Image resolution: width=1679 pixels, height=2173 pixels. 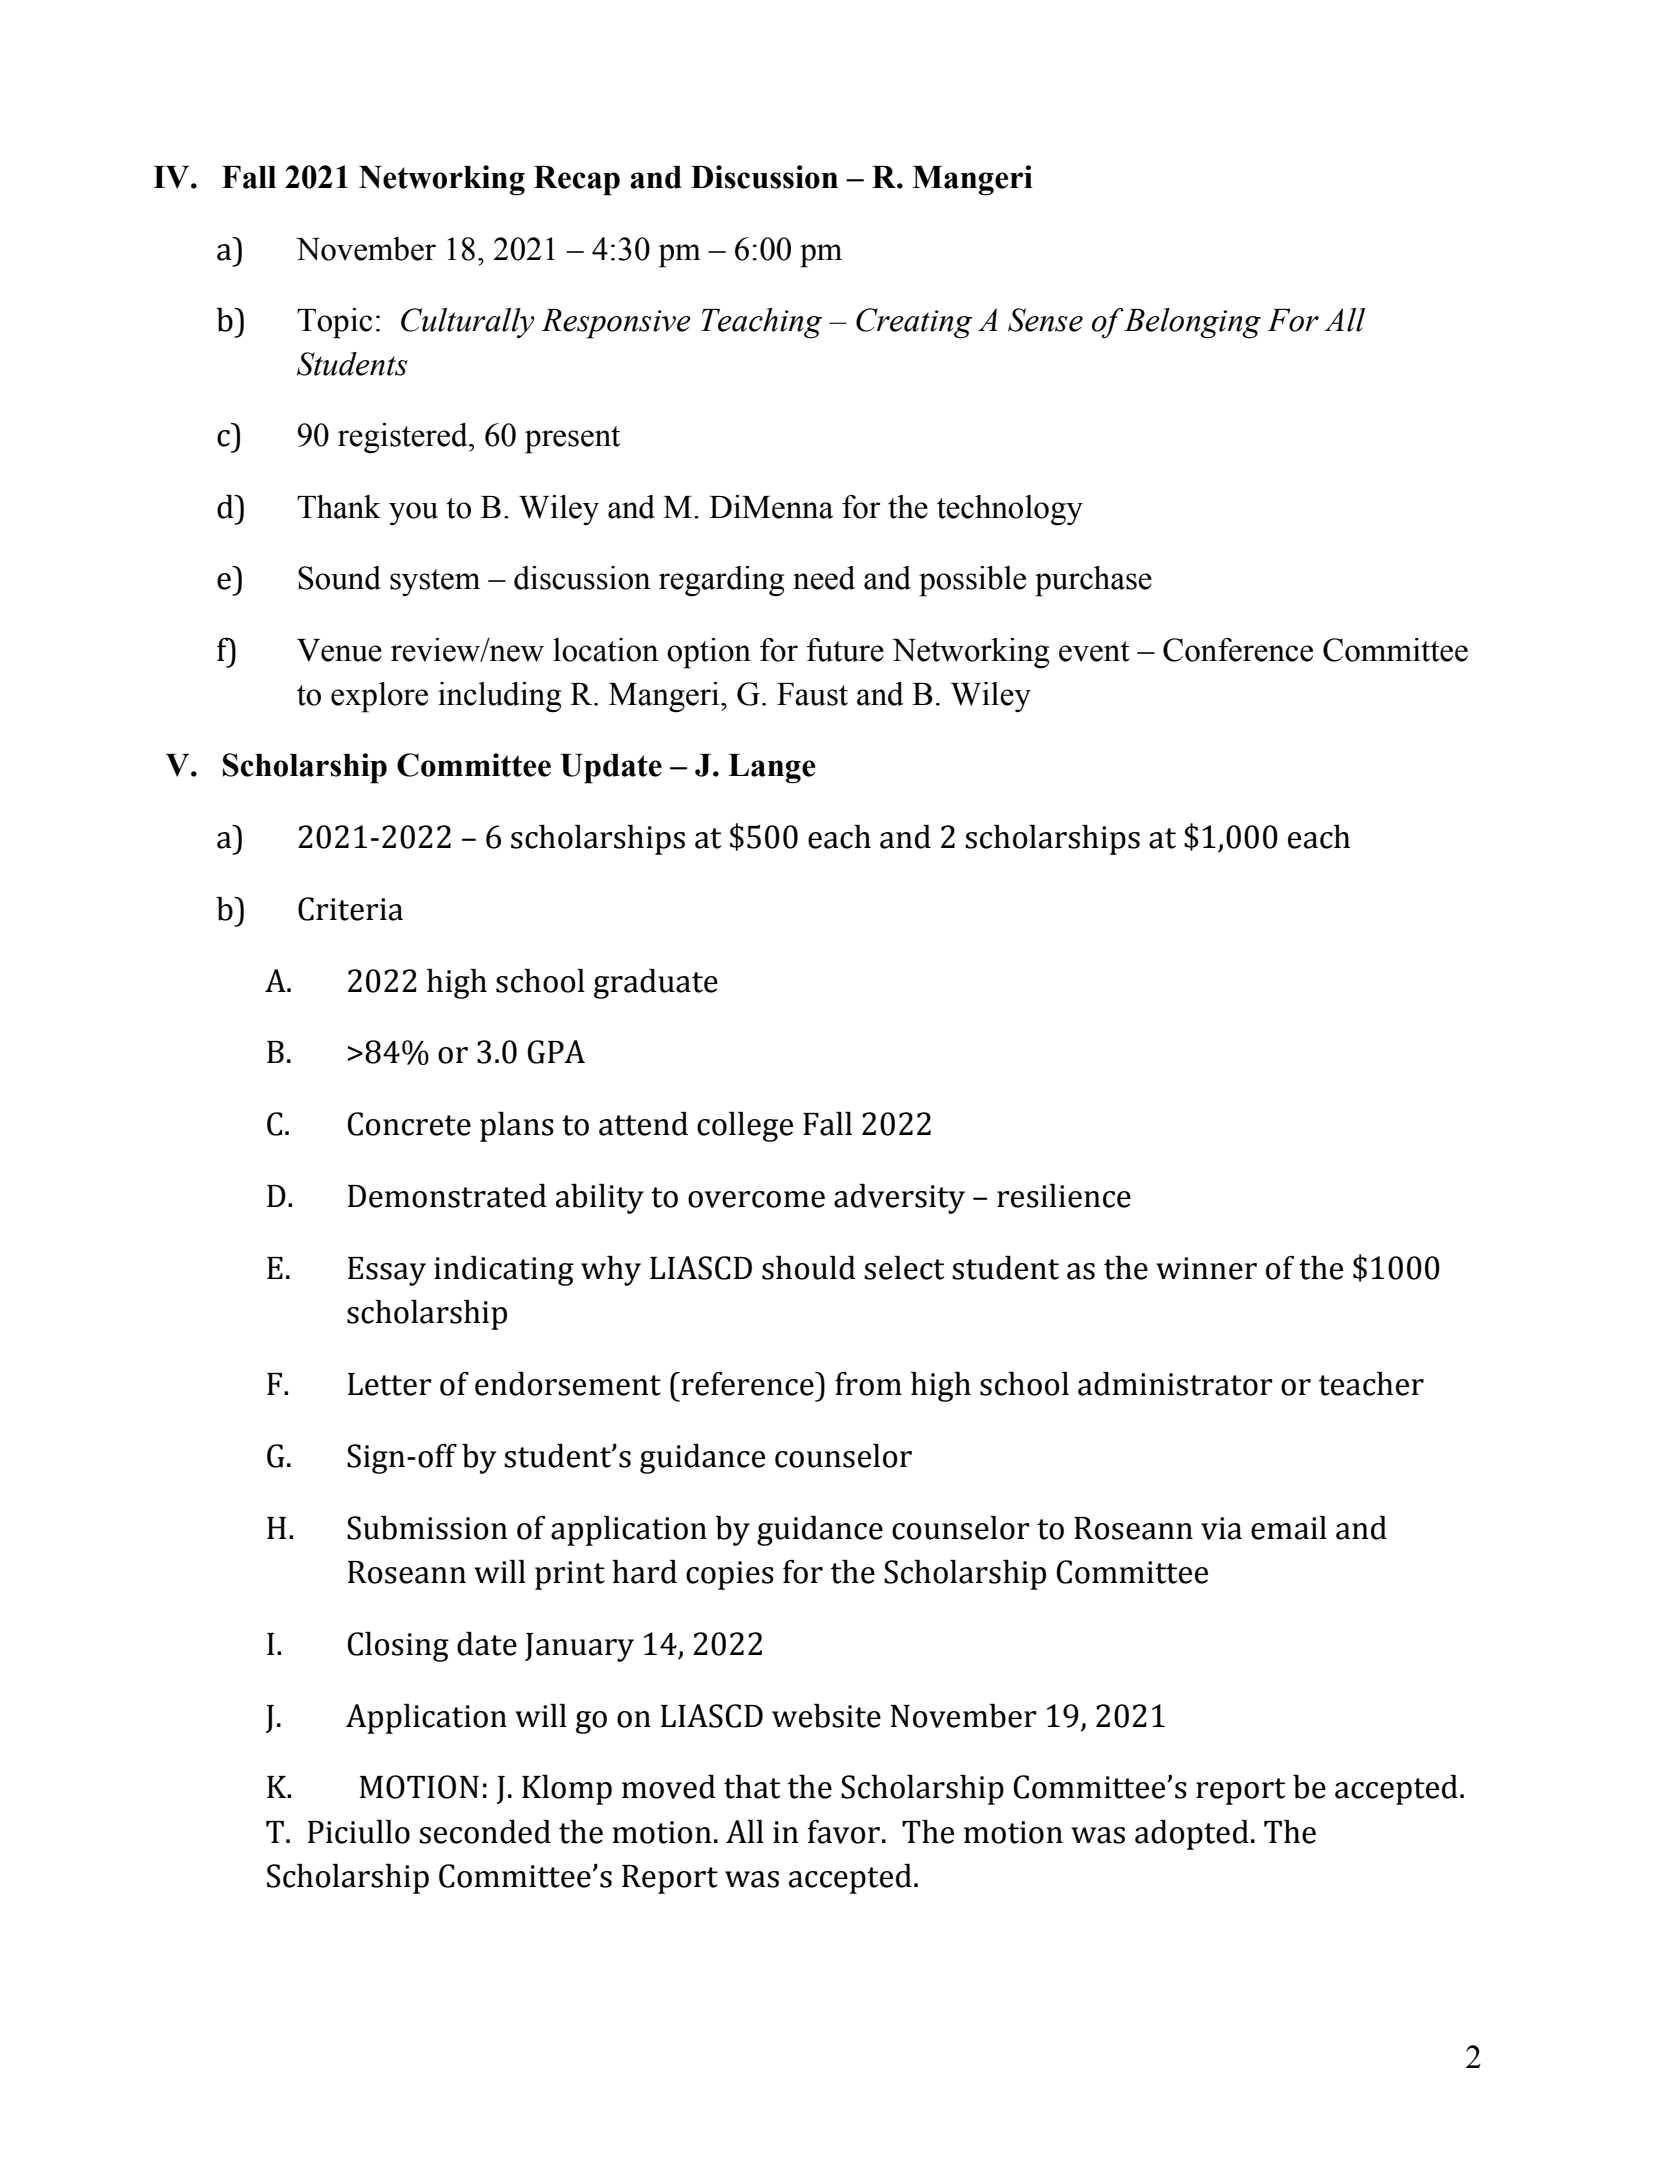 I want to click on Lange, so click(x=772, y=769).
